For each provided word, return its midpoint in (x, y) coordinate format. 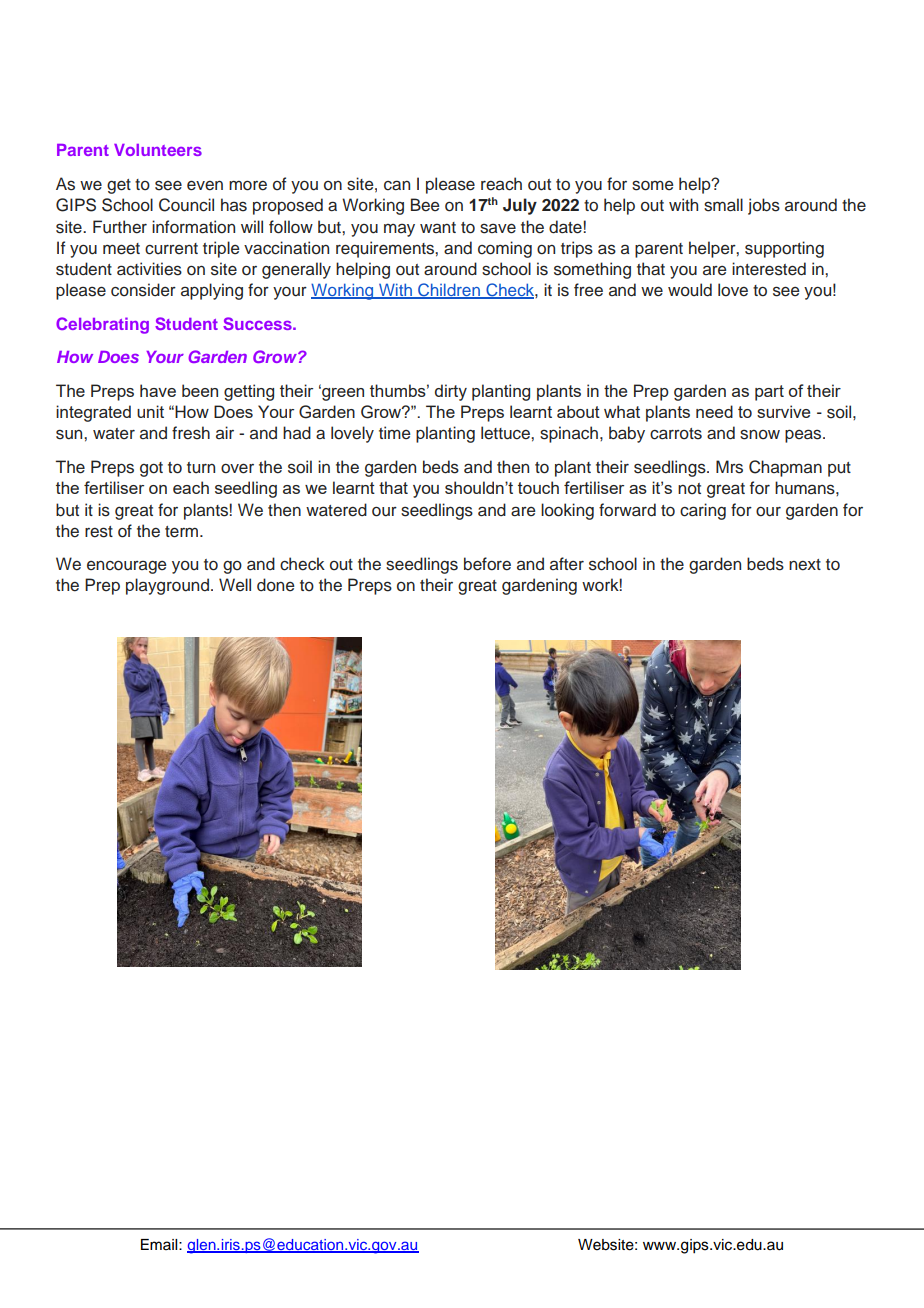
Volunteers (158, 150)
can (397, 185)
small (723, 205)
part (769, 393)
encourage (127, 567)
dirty (451, 392)
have (158, 390)
